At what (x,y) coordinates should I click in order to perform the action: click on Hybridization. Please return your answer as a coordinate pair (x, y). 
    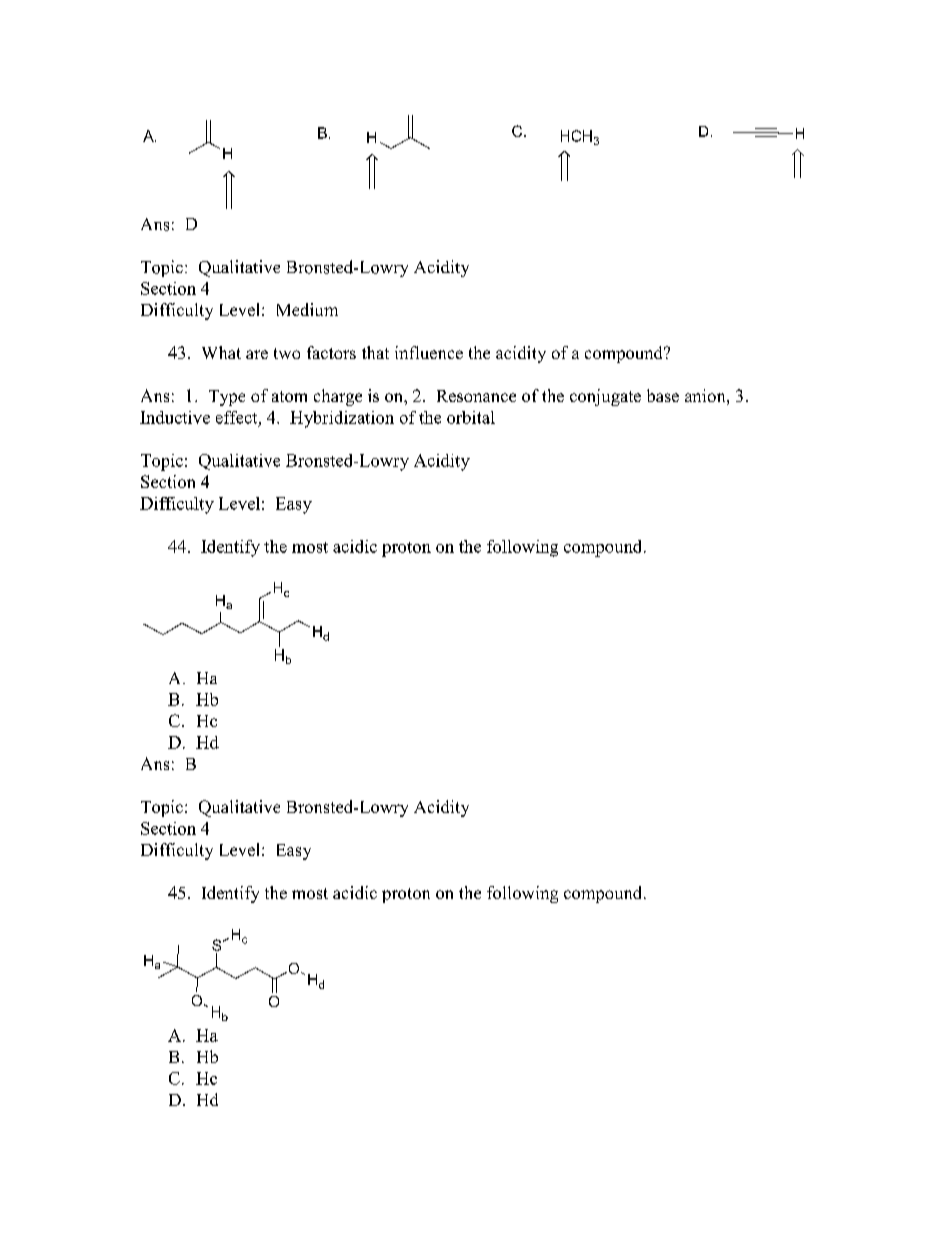
    Looking at the image, I should click on (342, 419).
